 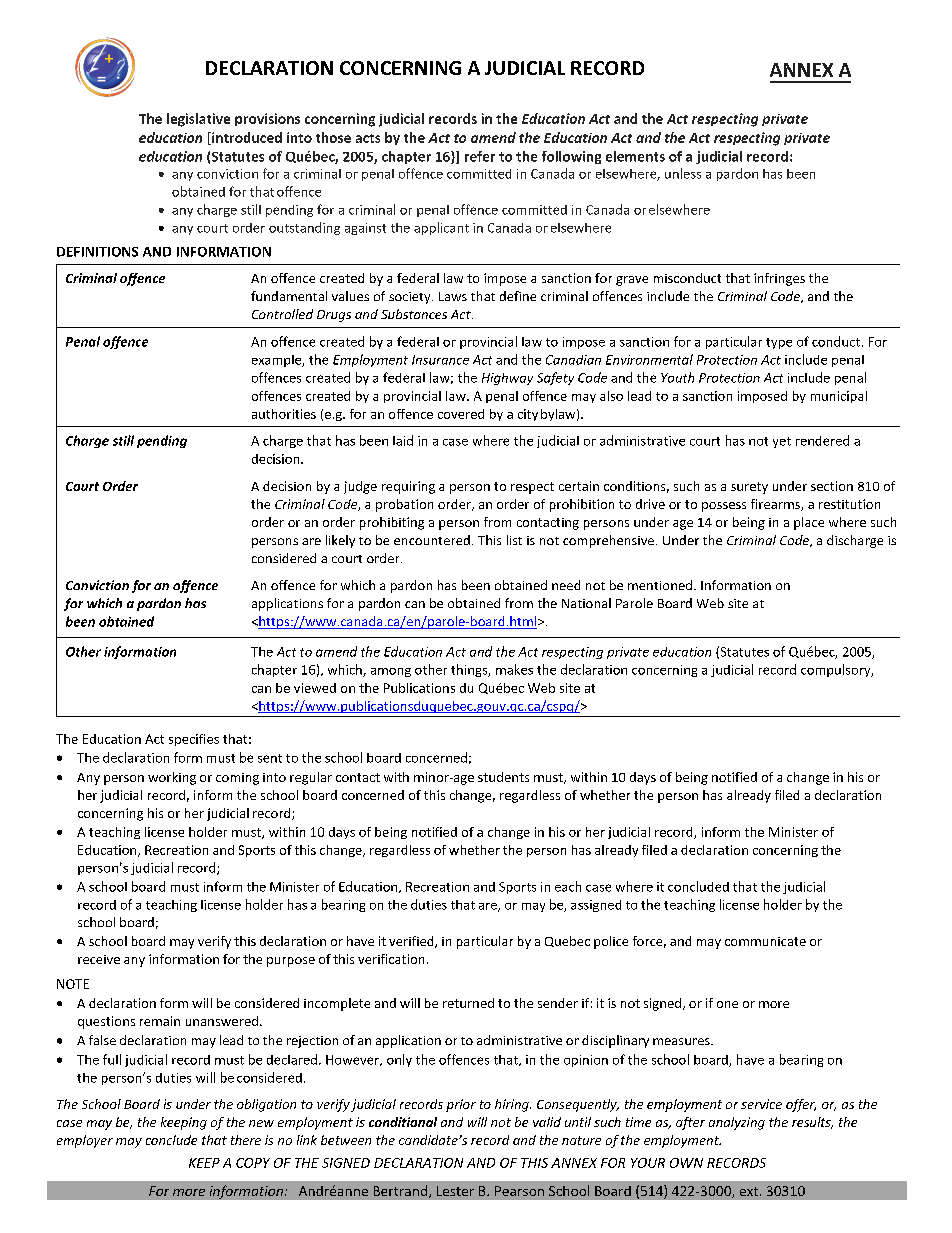 I want to click on makes, so click(x=514, y=669).
